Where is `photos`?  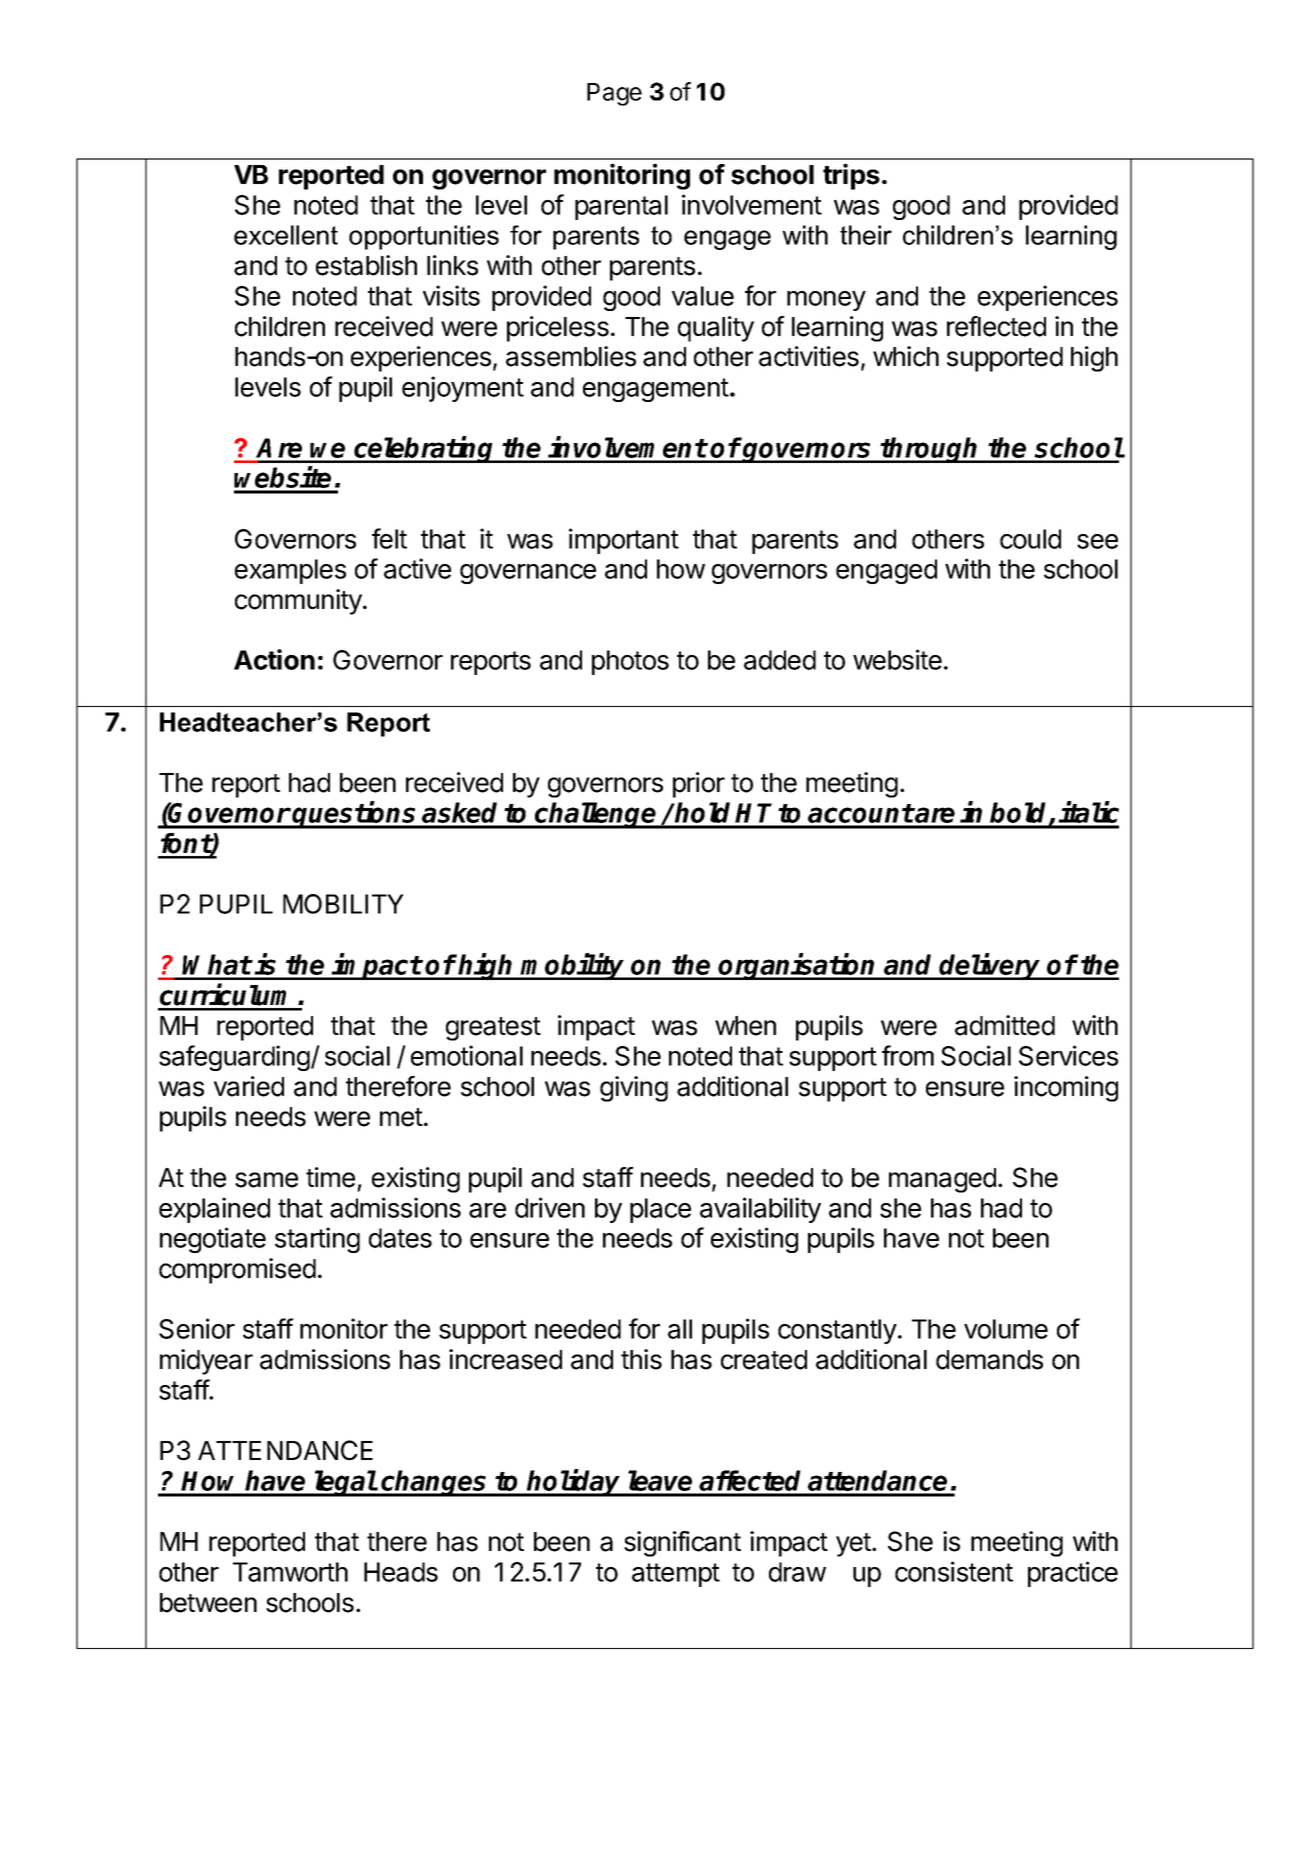 photos is located at coordinates (630, 662).
